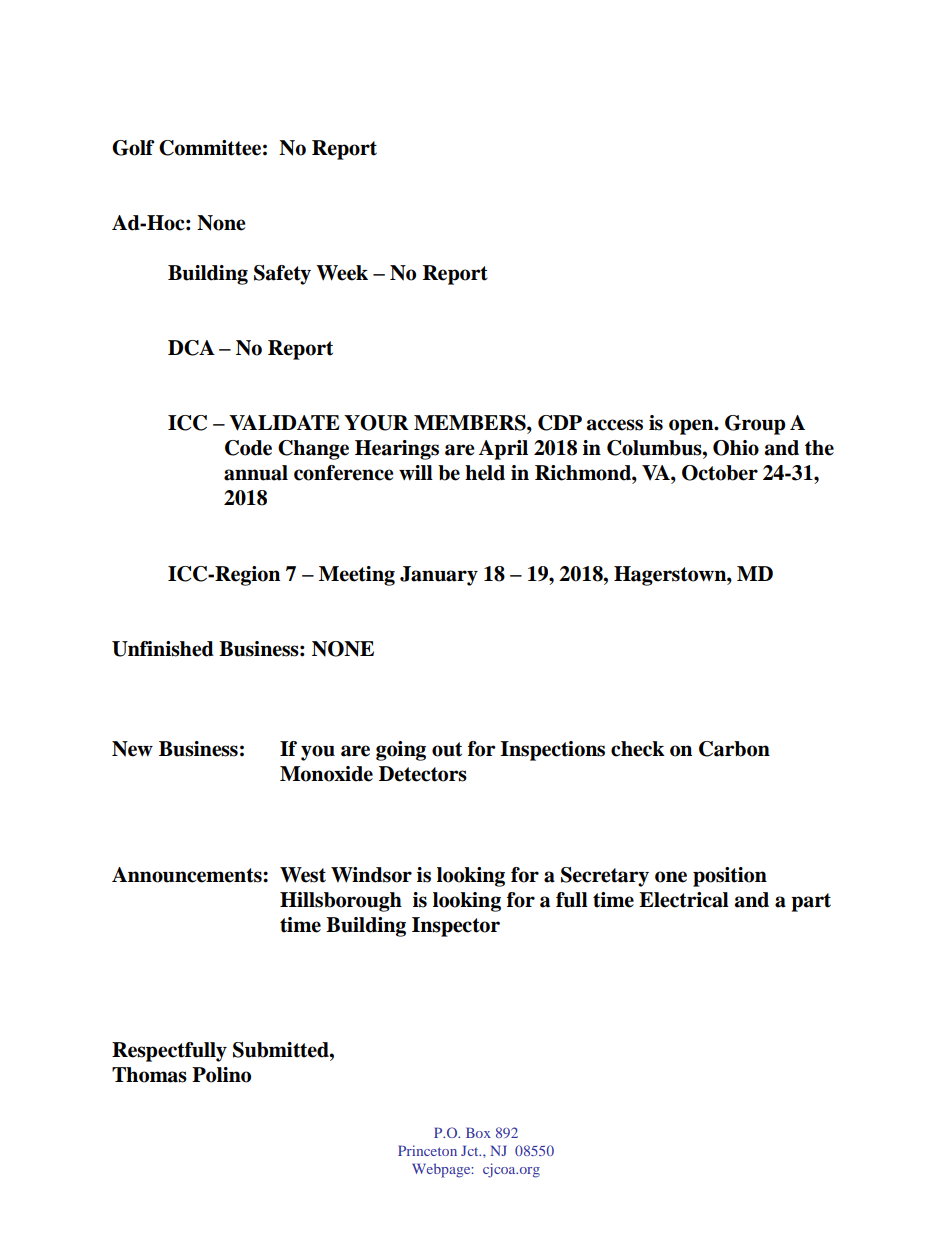 This page has width=952, height=1233. What do you see at coordinates (439, 576) in the page?
I see `January` at bounding box center [439, 576].
